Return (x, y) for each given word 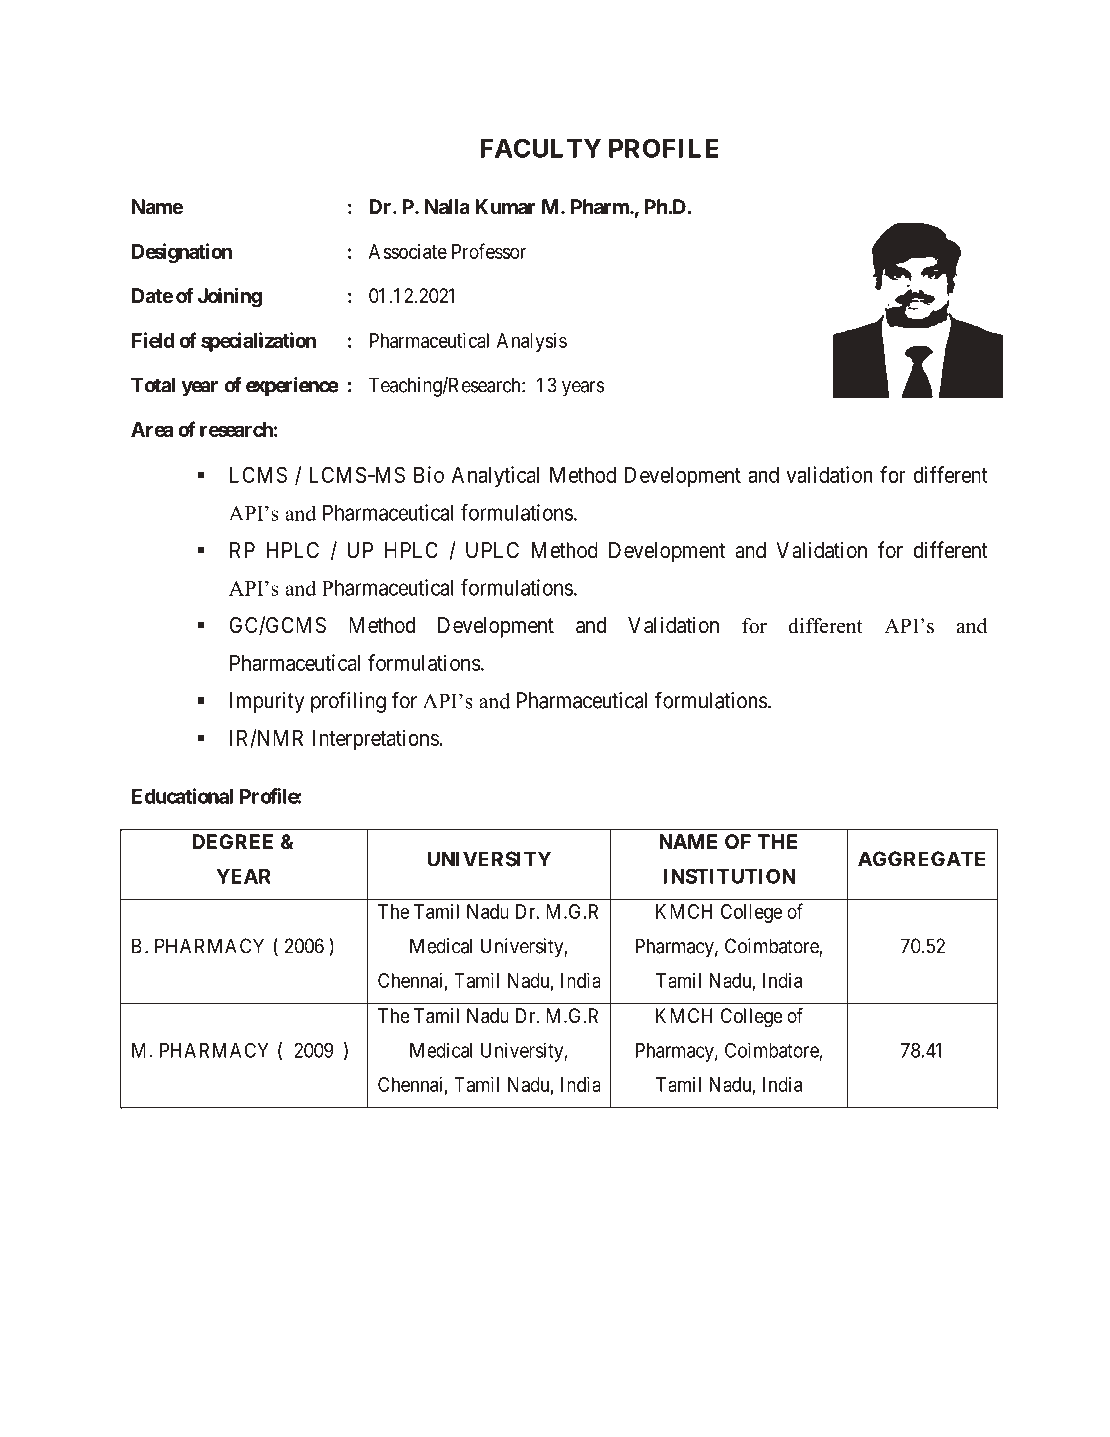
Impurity (267, 702)
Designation (182, 253)
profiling (348, 702)
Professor (489, 251)
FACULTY (540, 148)
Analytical (495, 477)
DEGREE (232, 841)
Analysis (532, 342)
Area (152, 429)
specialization (258, 342)
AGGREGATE (921, 859)
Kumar (505, 206)
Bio (429, 474)
